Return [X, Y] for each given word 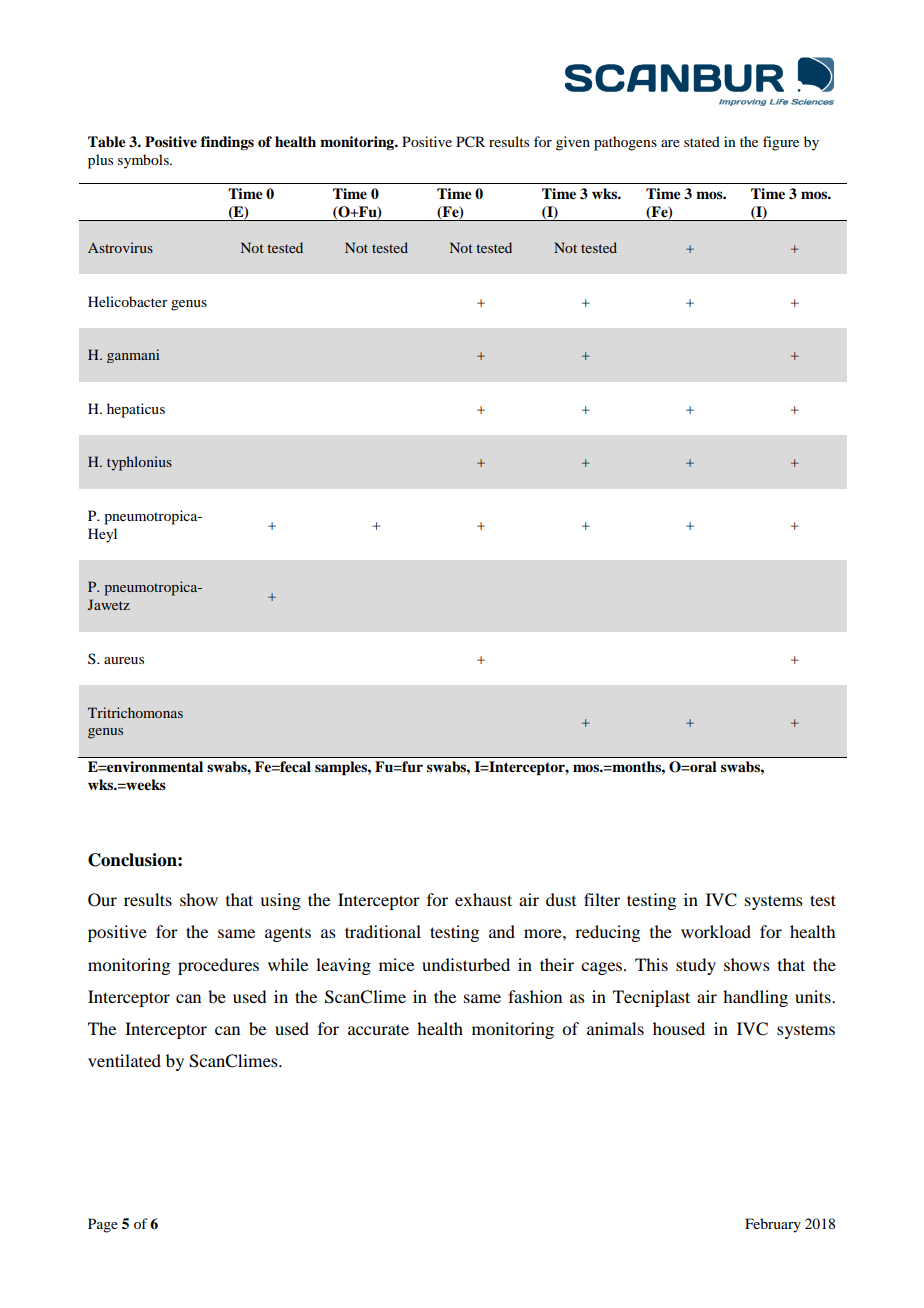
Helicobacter [128, 301]
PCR [470, 142]
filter [602, 899]
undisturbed [466, 964]
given [573, 143]
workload [716, 931]
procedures [218, 966]
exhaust [483, 899]
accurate [378, 1029]
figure [781, 143]
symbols [144, 161]
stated [702, 141]
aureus [124, 660]
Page [103, 1225]
